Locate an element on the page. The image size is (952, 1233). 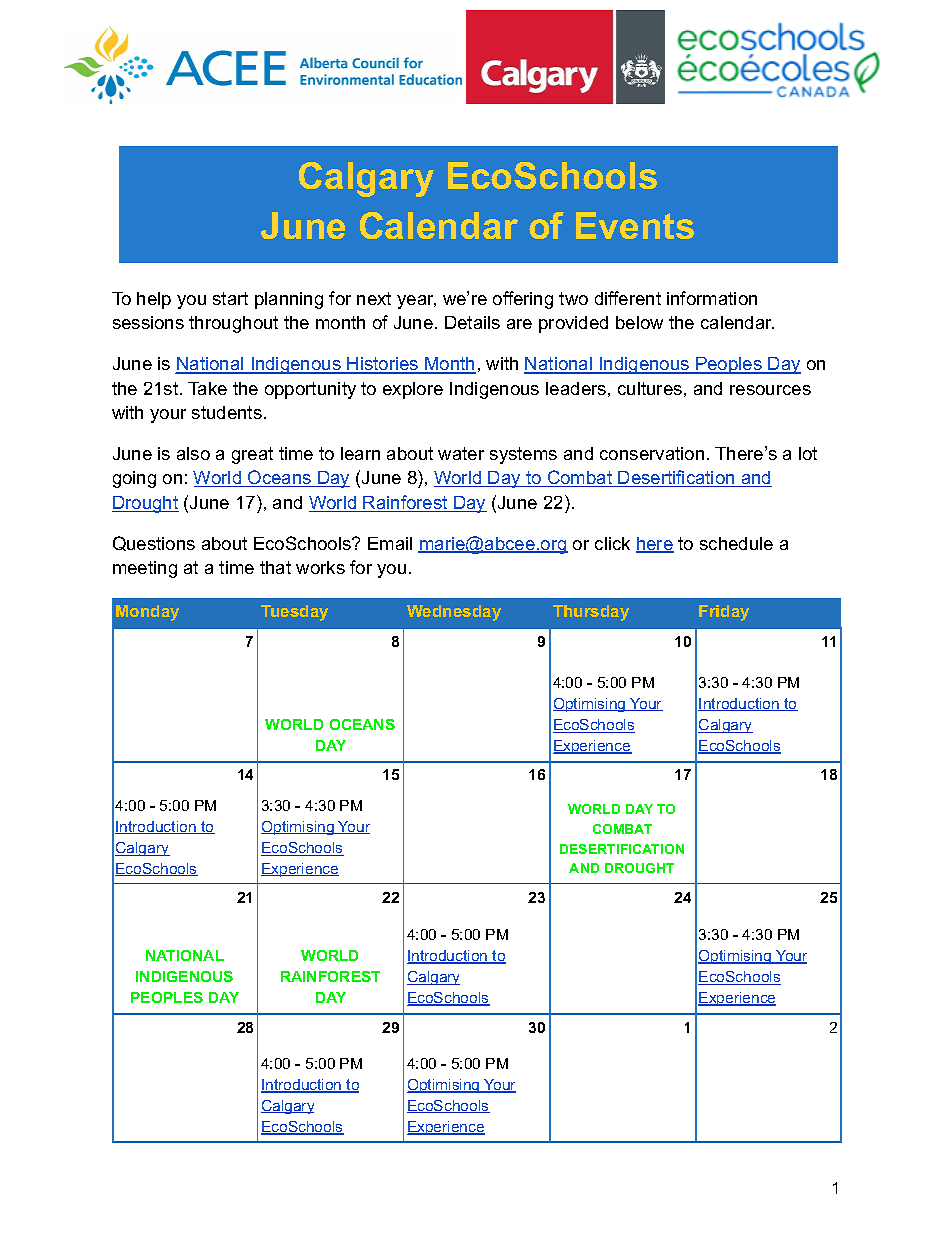
throughout is located at coordinates (233, 324).
